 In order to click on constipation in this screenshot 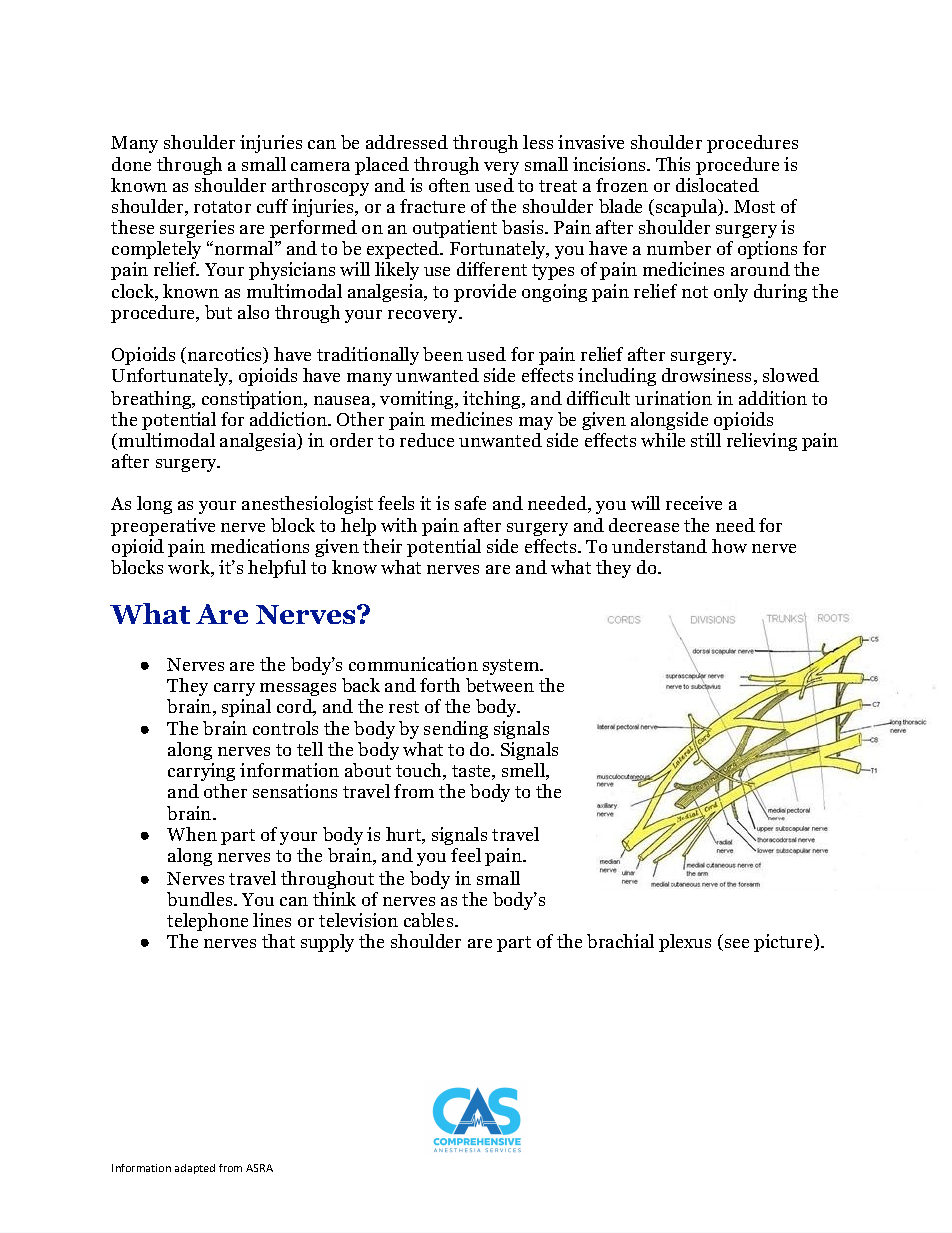, I will do `click(254, 400)`.
